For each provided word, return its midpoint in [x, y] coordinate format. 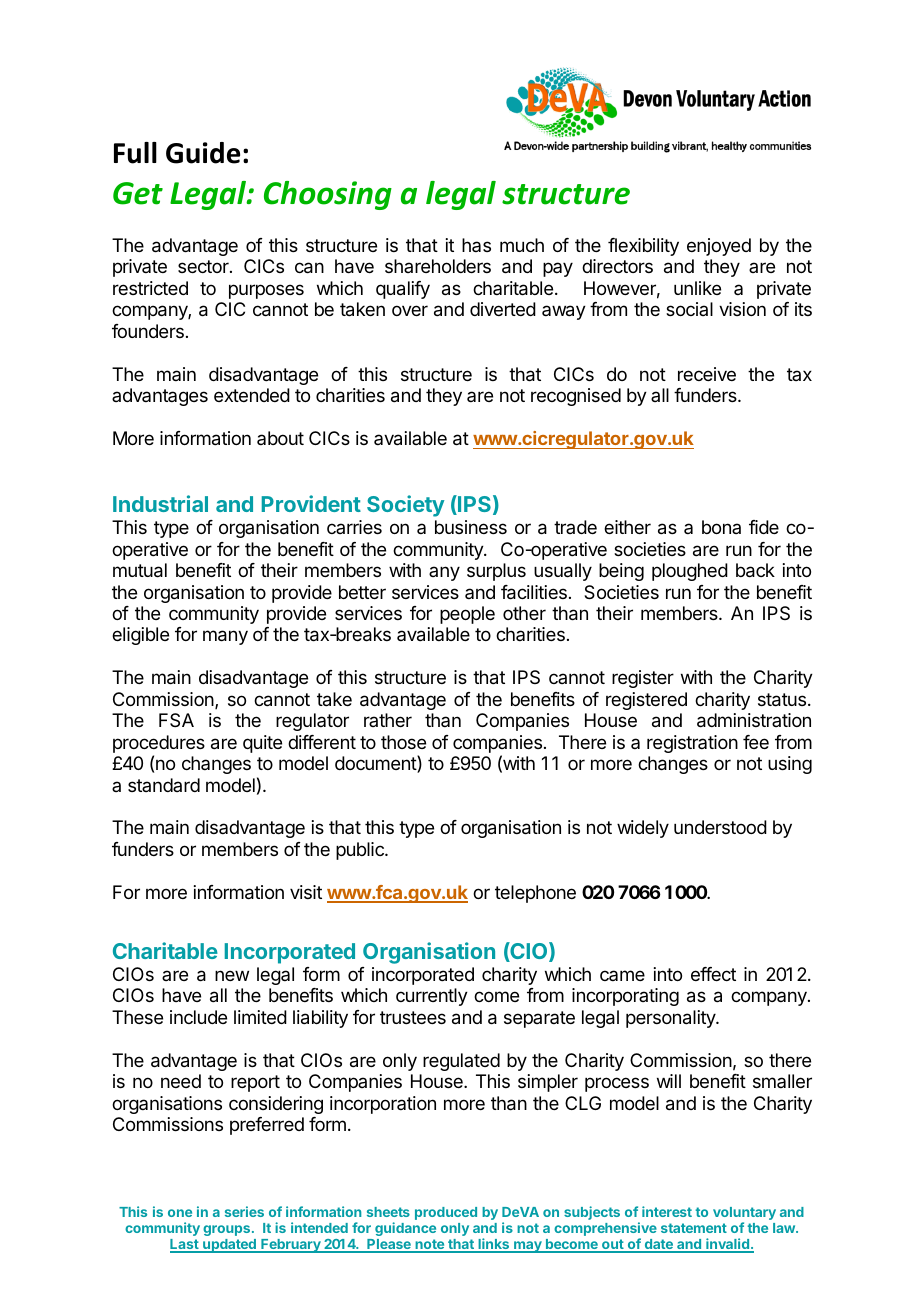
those [403, 742]
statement [694, 1228]
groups [228, 1230]
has [476, 245]
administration [754, 720]
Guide [203, 153]
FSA [176, 720]
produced [446, 1213]
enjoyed [719, 247]
